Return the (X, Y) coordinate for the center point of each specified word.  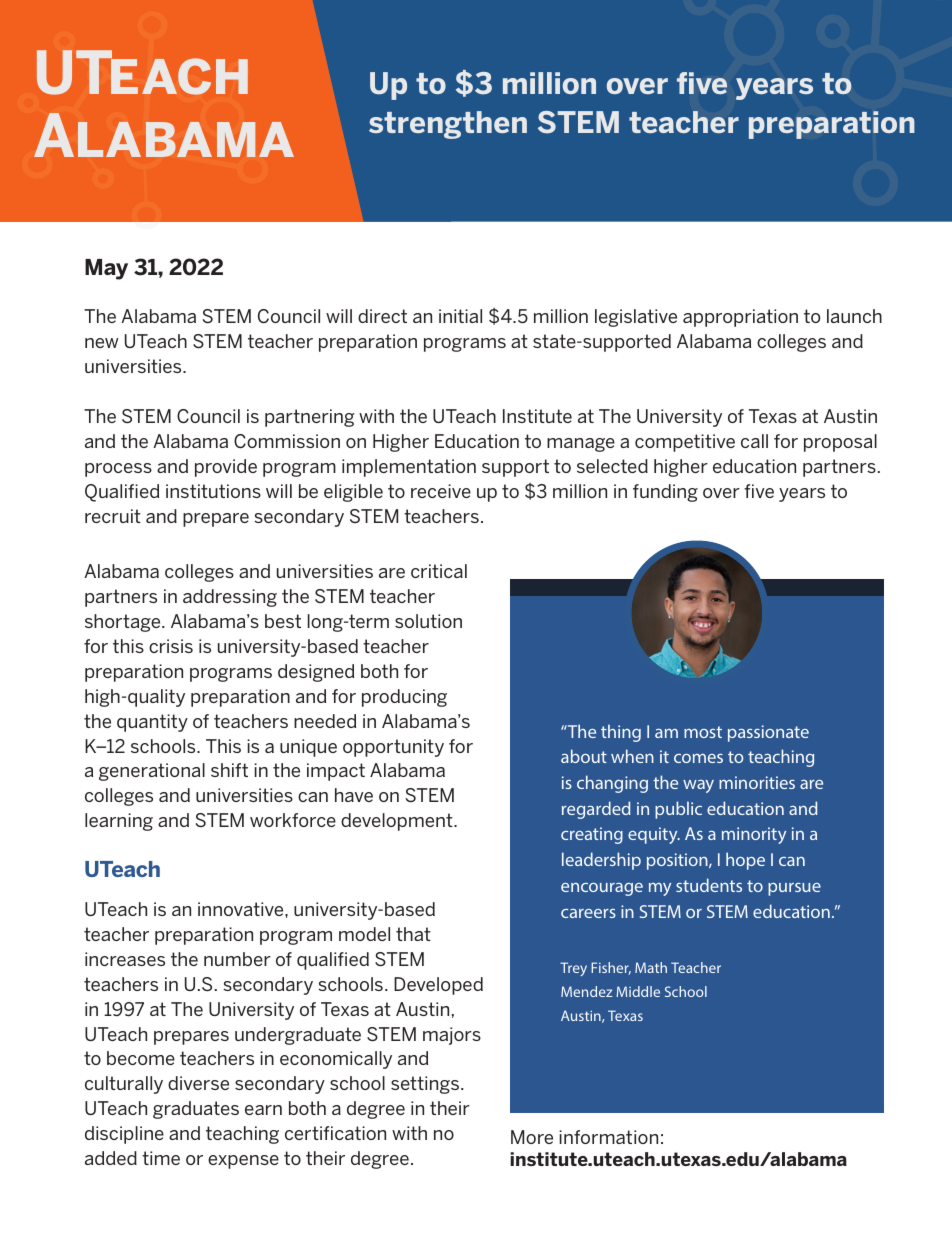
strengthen (448, 125)
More (532, 1137)
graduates (196, 1110)
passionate (768, 733)
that (413, 934)
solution (428, 621)
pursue (794, 889)
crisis (171, 646)
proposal (840, 443)
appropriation (740, 318)
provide (226, 468)
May (106, 269)
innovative (242, 909)
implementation (409, 468)
